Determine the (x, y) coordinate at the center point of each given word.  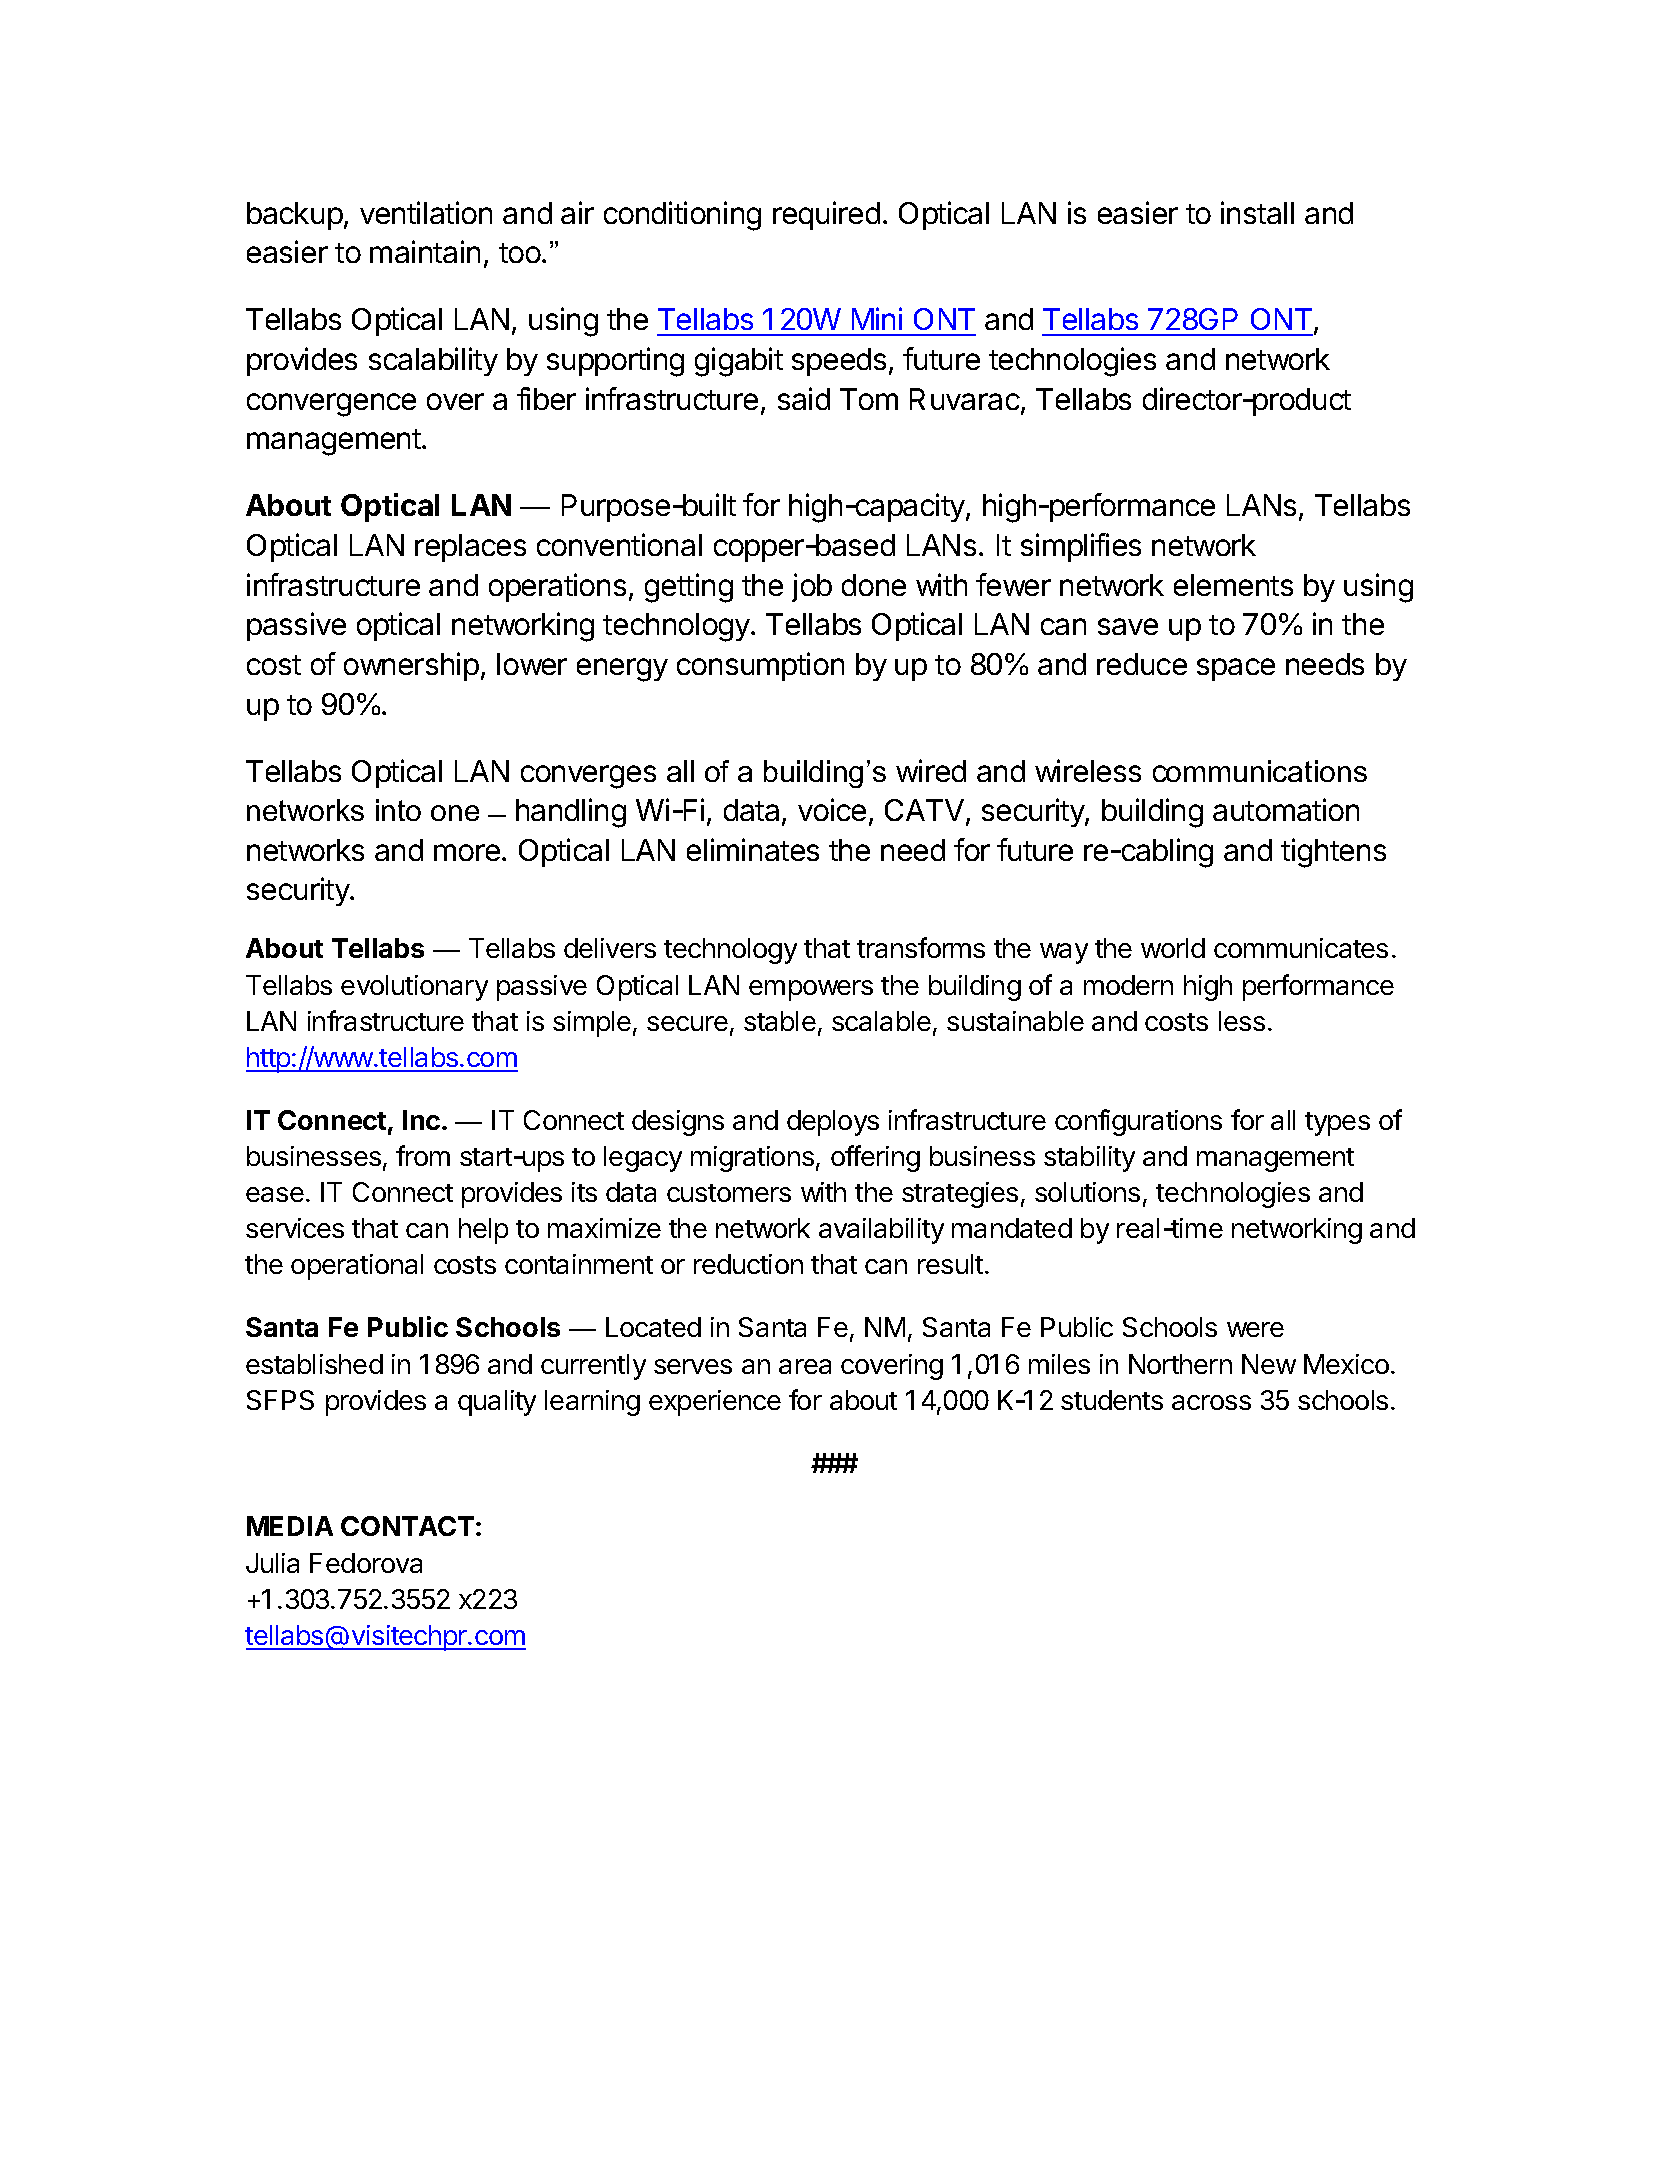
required (826, 215)
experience (715, 1403)
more (467, 852)
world (1173, 948)
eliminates (753, 849)
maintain (425, 251)
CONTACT (407, 1526)
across (1211, 1402)
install (1257, 212)
